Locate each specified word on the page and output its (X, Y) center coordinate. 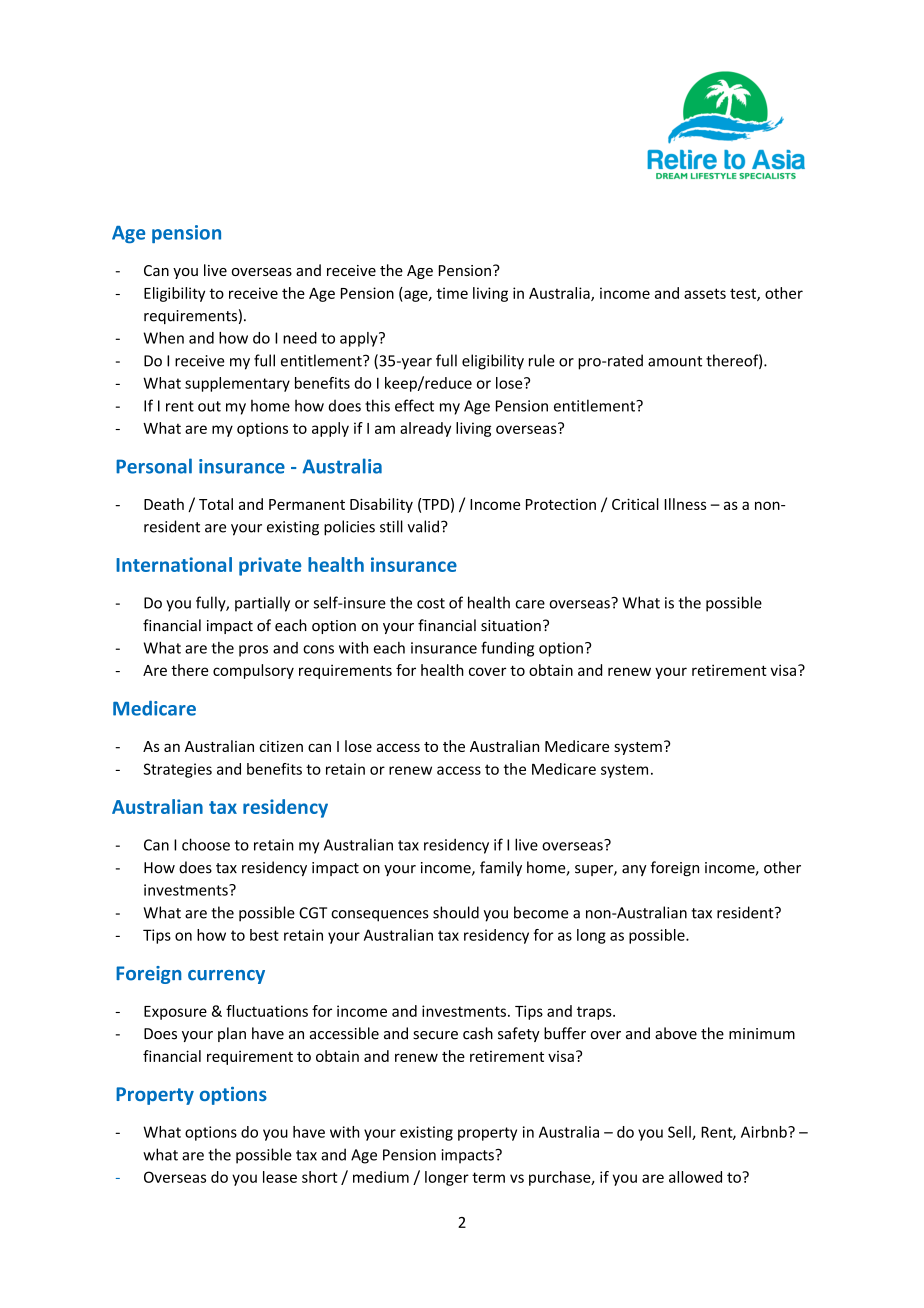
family (501, 868)
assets (705, 293)
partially (262, 604)
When (163, 338)
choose (206, 844)
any (634, 870)
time (452, 293)
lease (280, 1177)
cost (431, 603)
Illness (685, 504)
